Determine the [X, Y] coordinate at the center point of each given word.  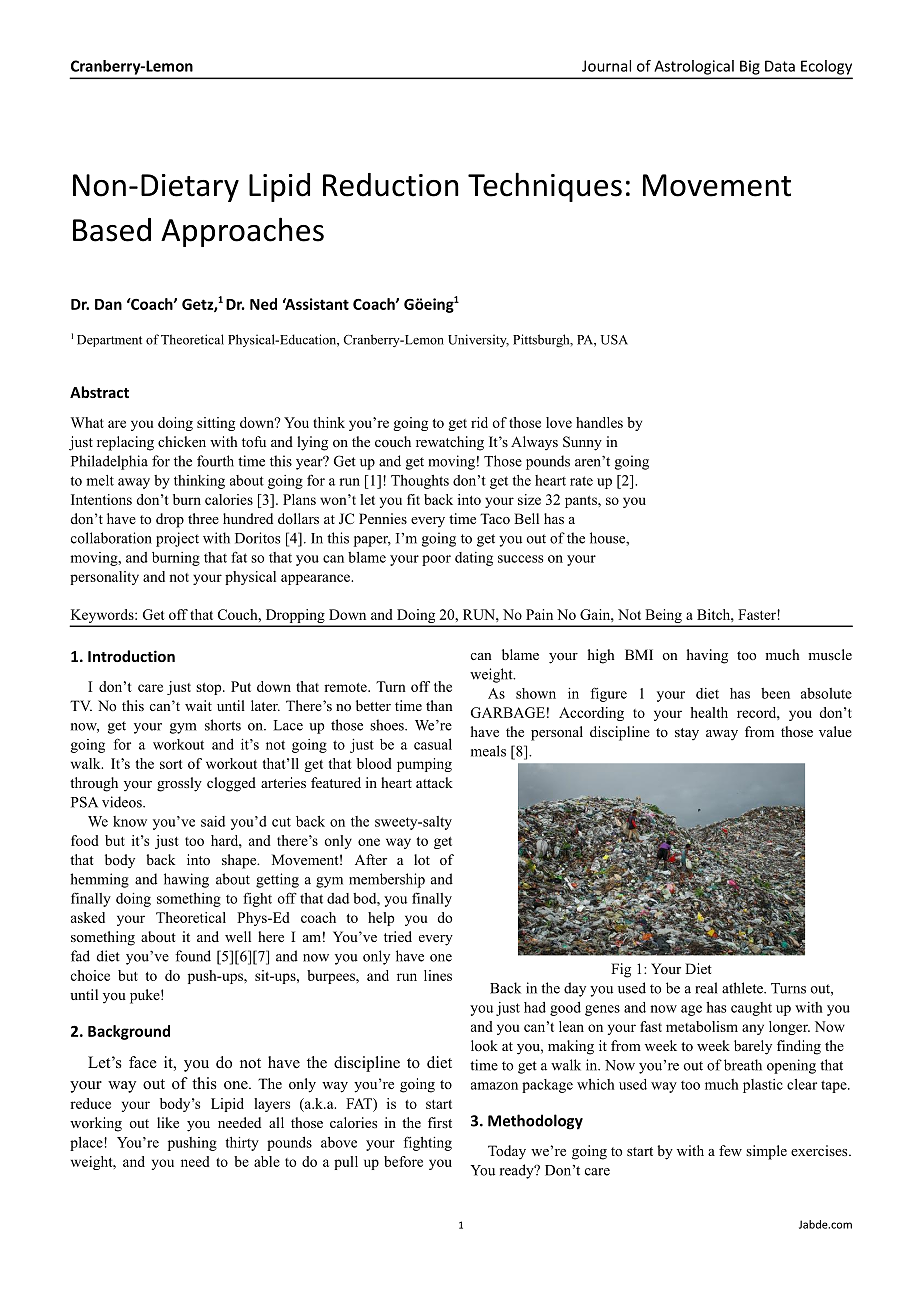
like [168, 1122]
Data [780, 66]
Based [112, 230]
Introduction [131, 656]
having [707, 656]
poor [436, 560]
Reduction [391, 185]
